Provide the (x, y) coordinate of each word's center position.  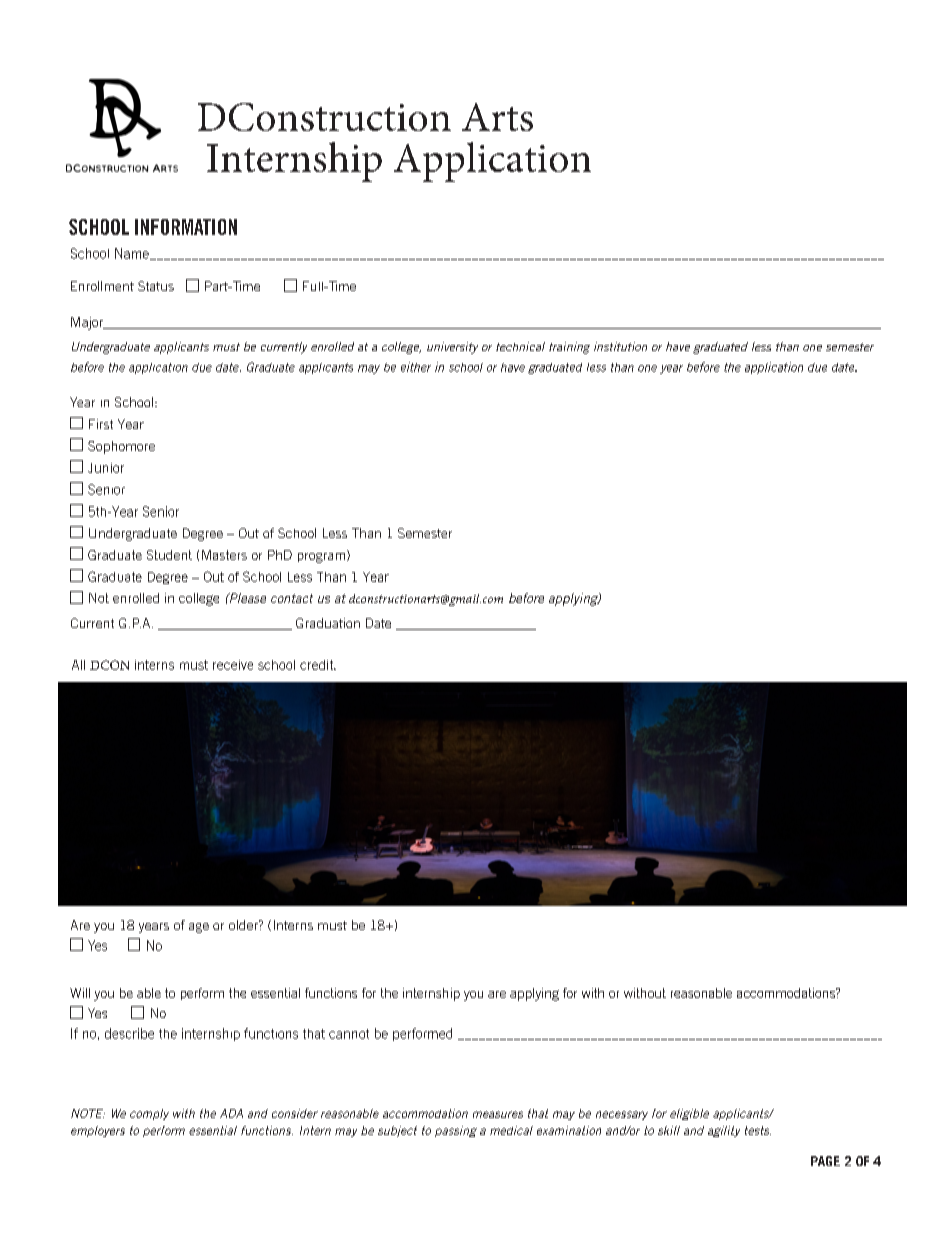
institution (620, 346)
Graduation (328, 623)
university (452, 348)
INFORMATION (186, 227)
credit (318, 665)
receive (233, 665)
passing (456, 1131)
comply (149, 1114)
